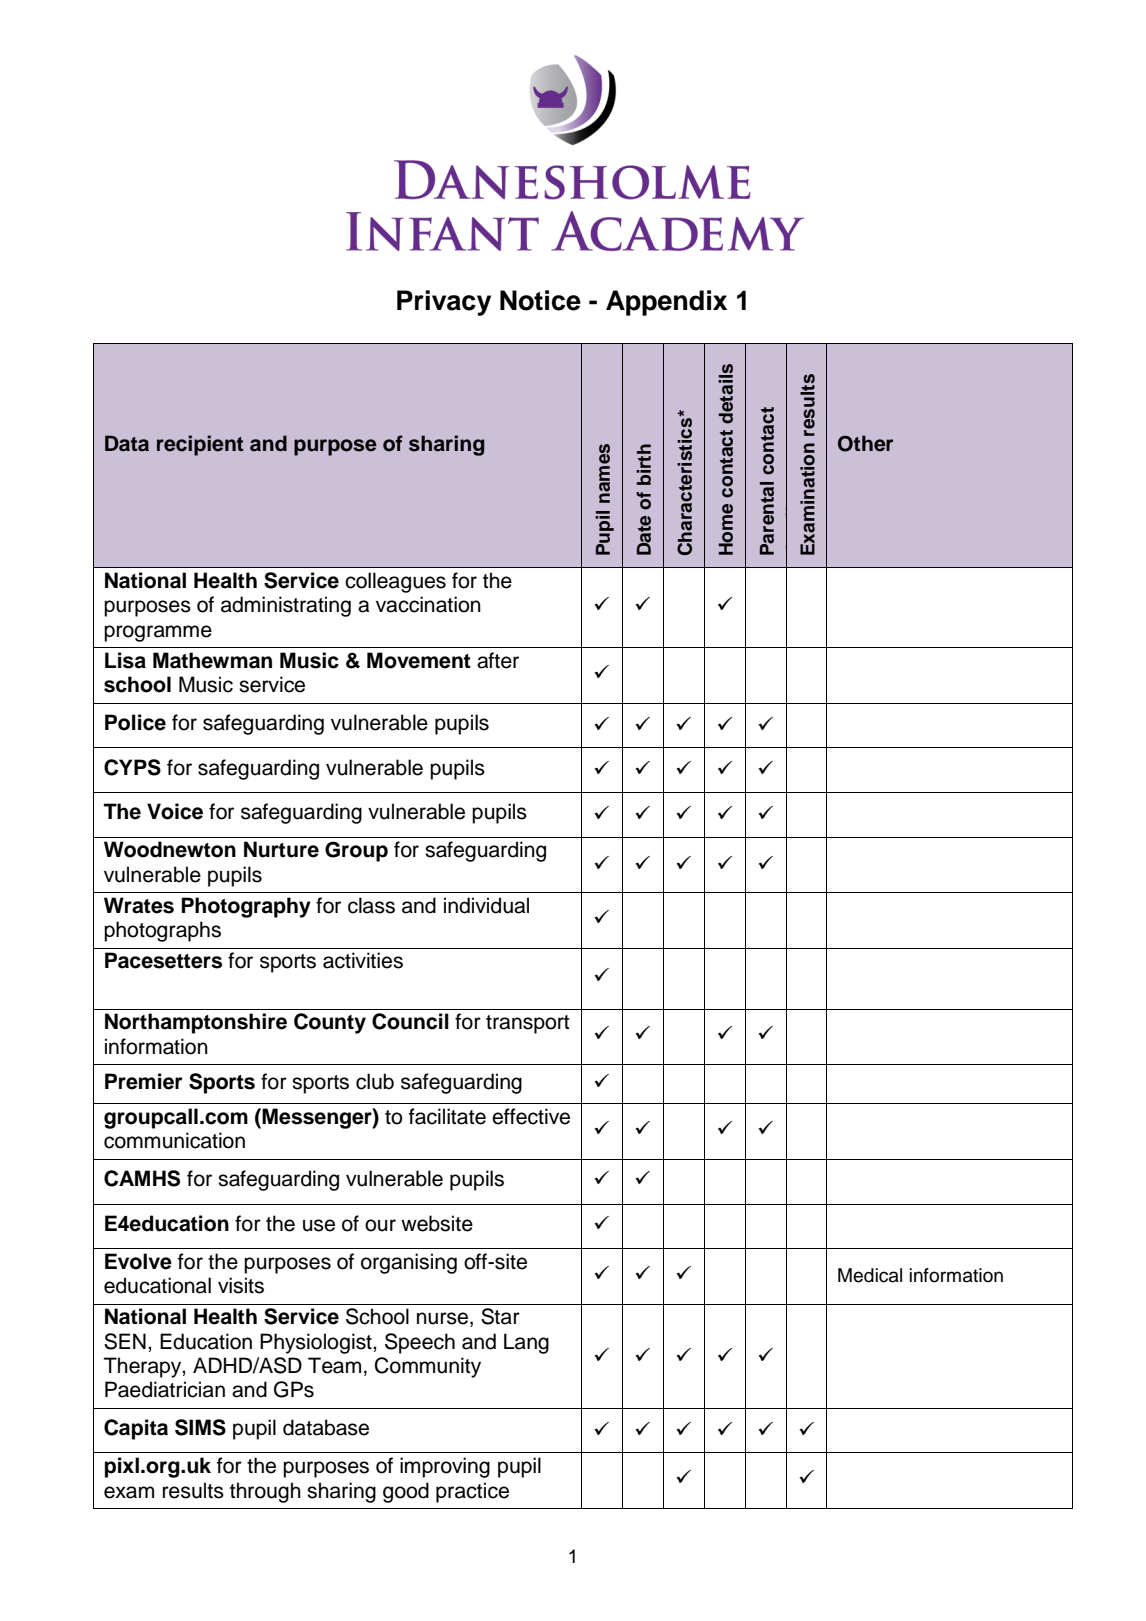 This screenshot has height=1621, width=1146. What do you see at coordinates (144, 1081) in the screenshot?
I see `Premier` at bounding box center [144, 1081].
